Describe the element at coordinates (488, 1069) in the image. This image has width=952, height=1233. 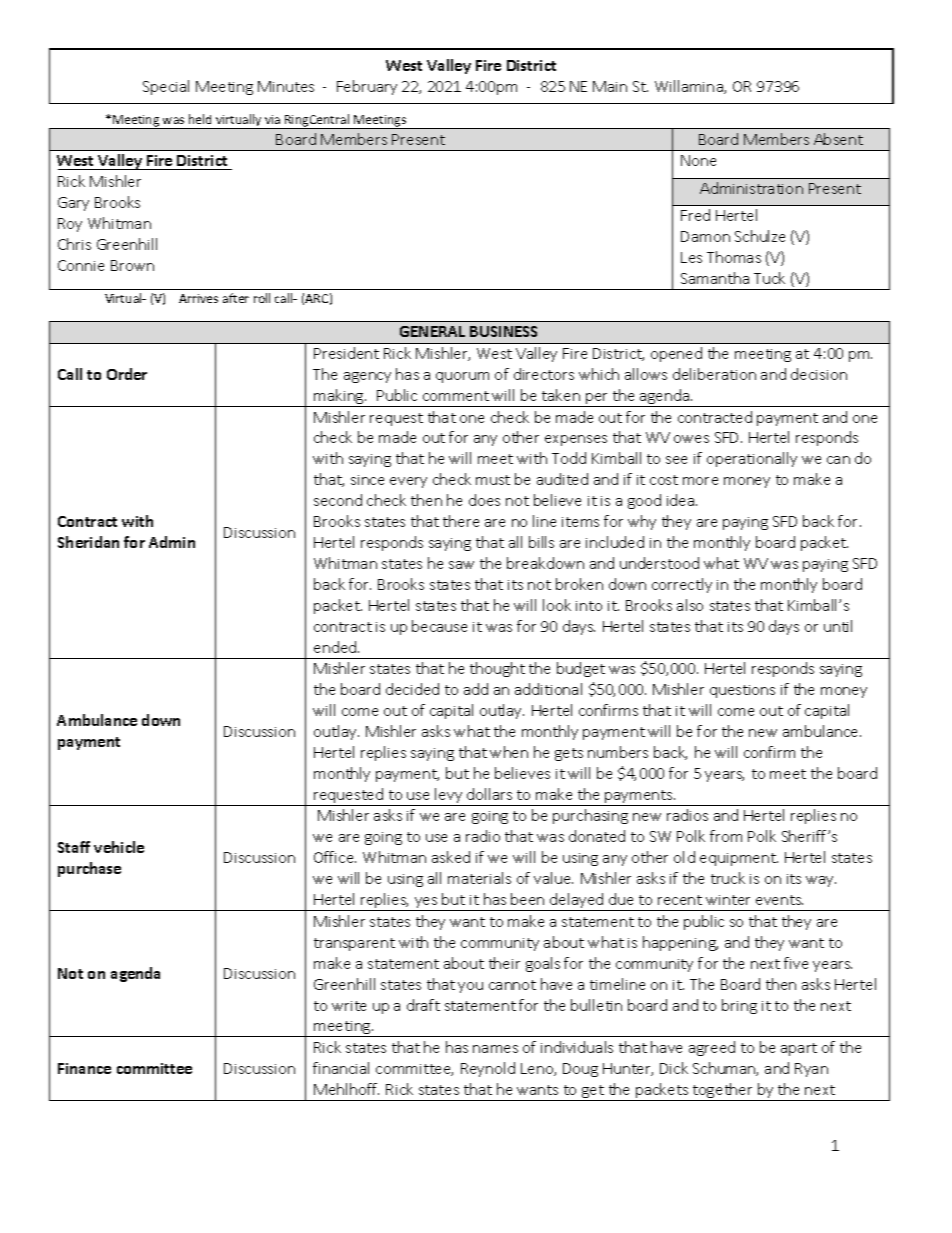
I see `Reynold` at that location.
